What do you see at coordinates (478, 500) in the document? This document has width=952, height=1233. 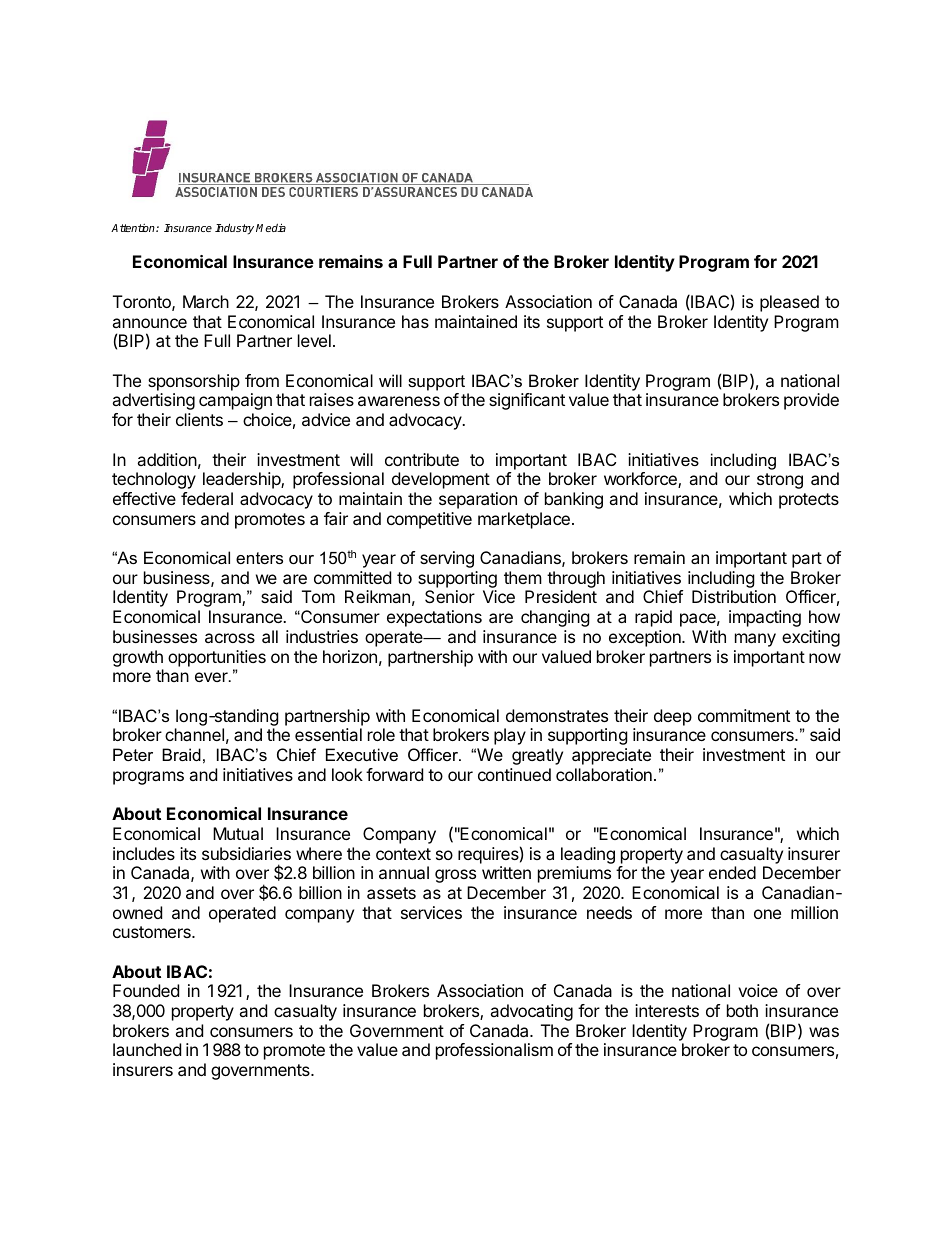 I see `separation` at bounding box center [478, 500].
